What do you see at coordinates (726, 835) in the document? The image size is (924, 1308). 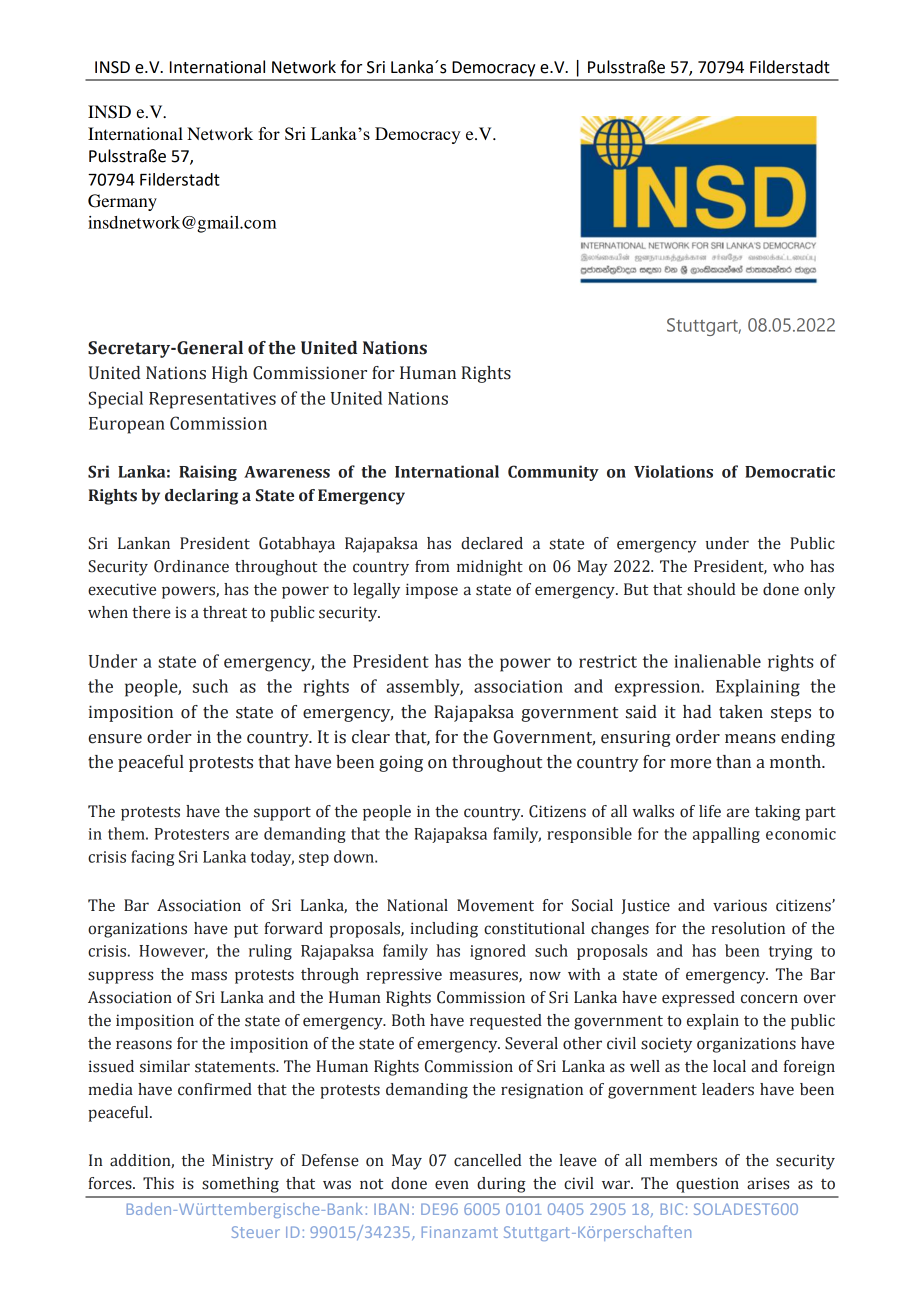 I see `appalling` at bounding box center [726, 835].
